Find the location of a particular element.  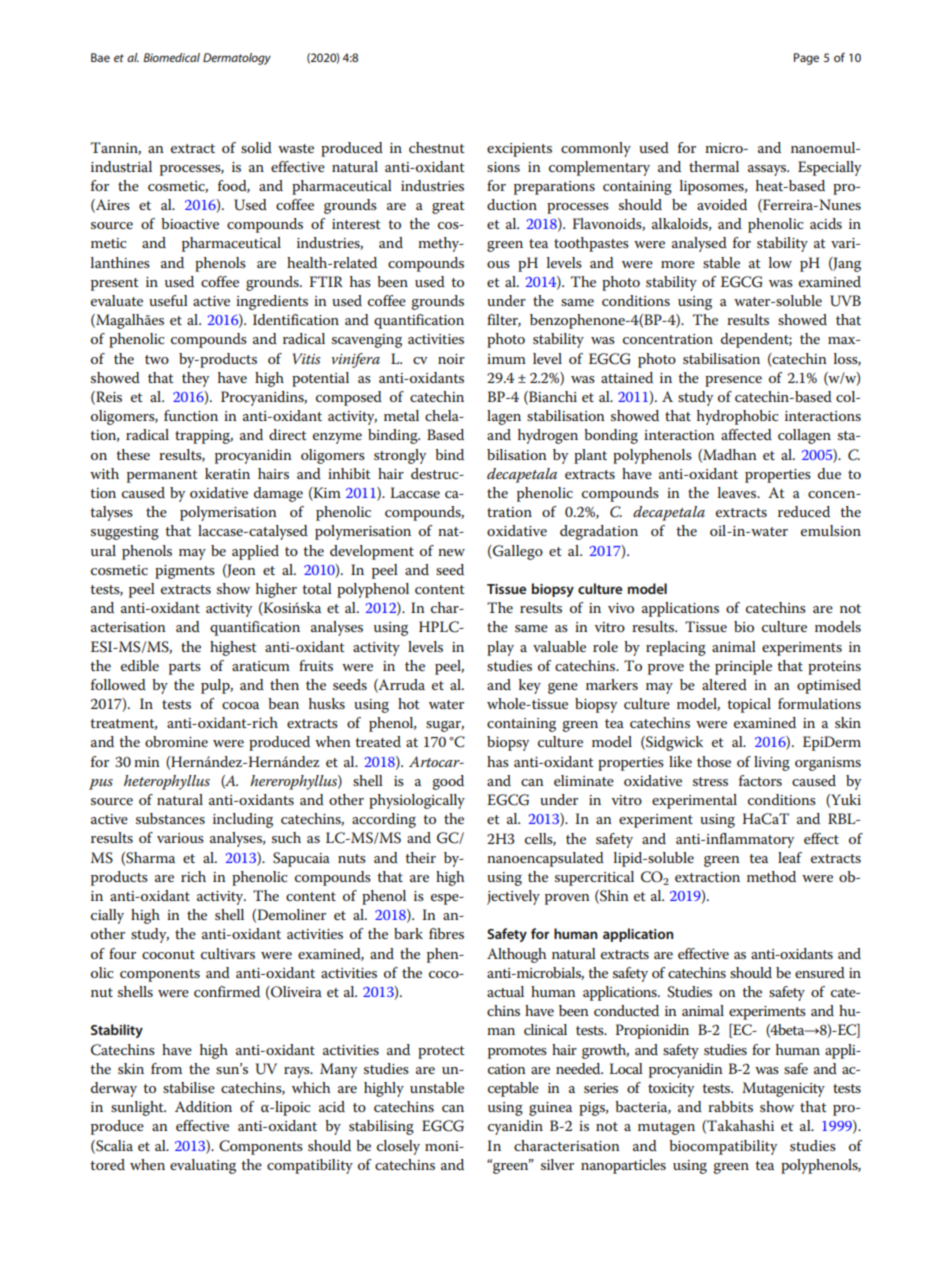

hydrogen is located at coordinates (548, 436).
